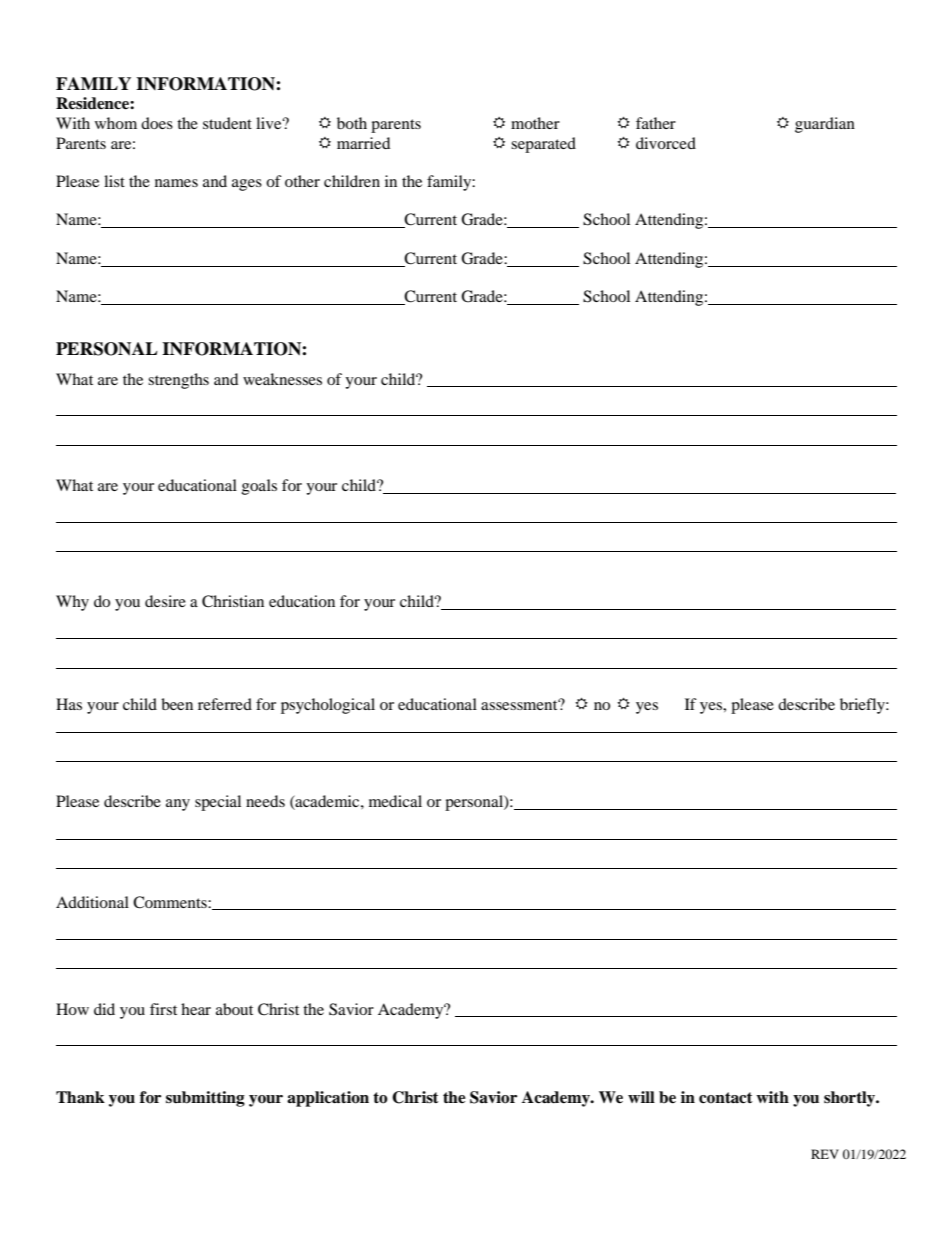  Describe the element at coordinates (666, 143) in the screenshot. I see `divorced` at that location.
